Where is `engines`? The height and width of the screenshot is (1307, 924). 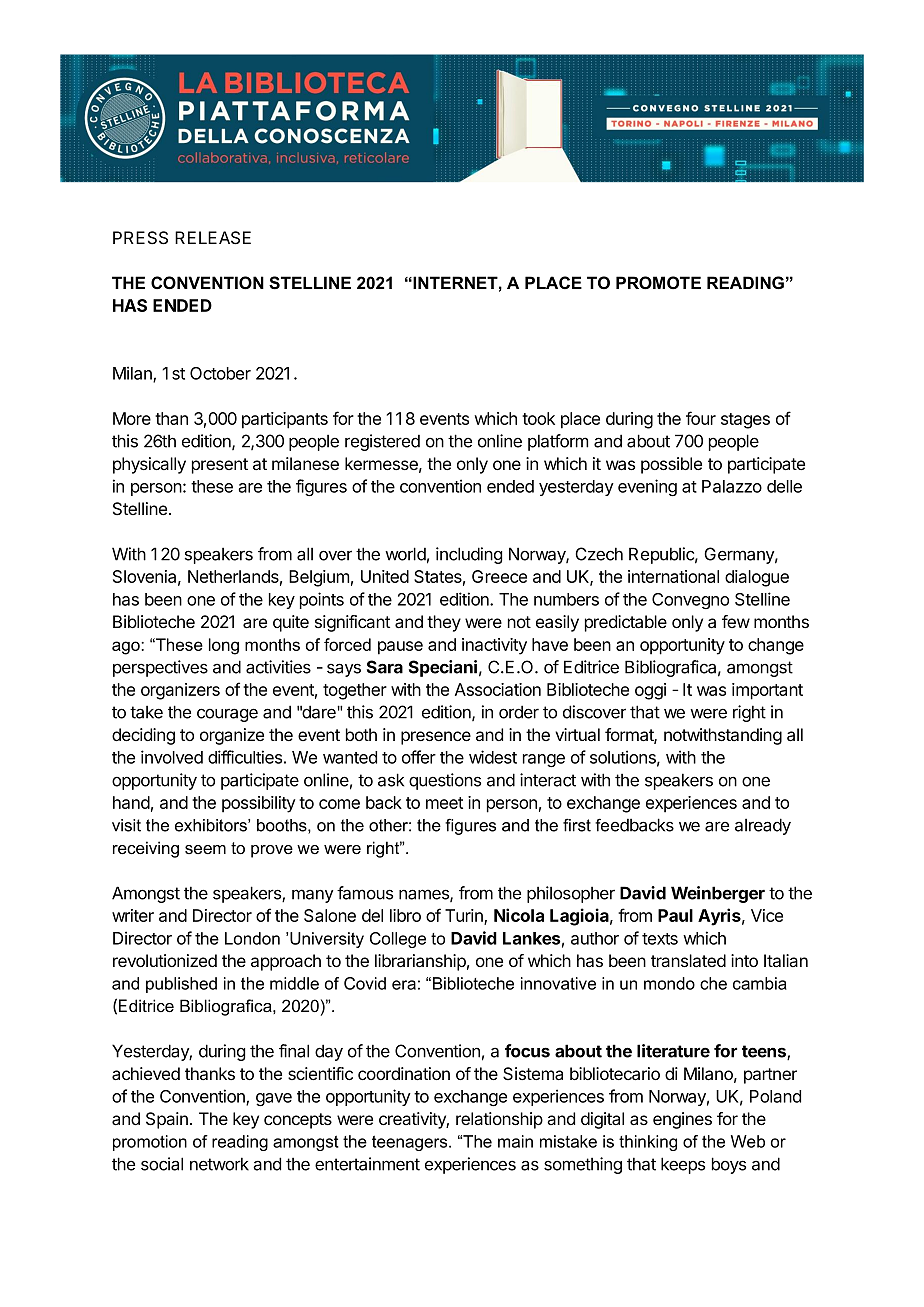
engines is located at coordinates (682, 1120).
